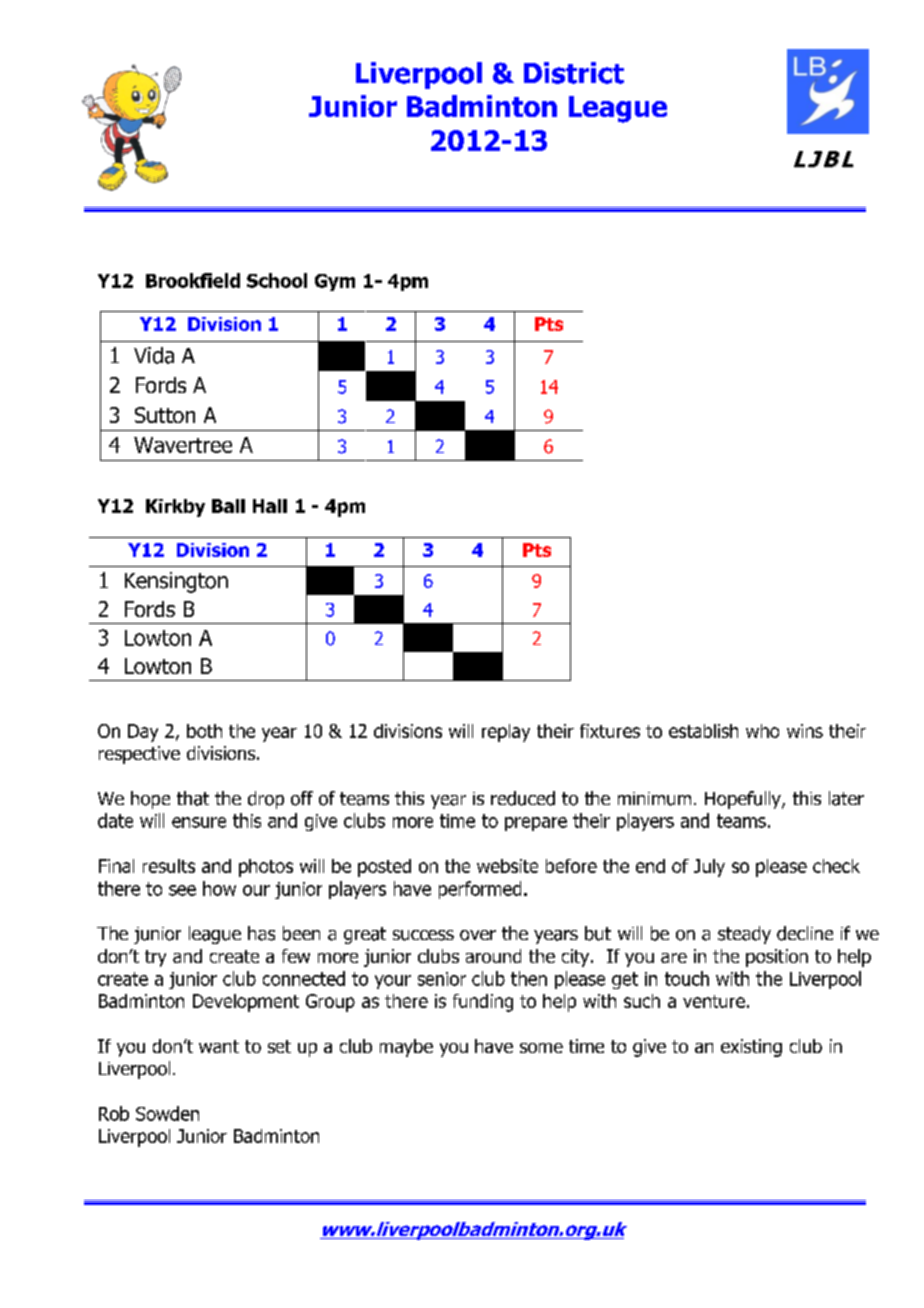 The image size is (924, 1308). I want to click on District, so click(574, 73).
